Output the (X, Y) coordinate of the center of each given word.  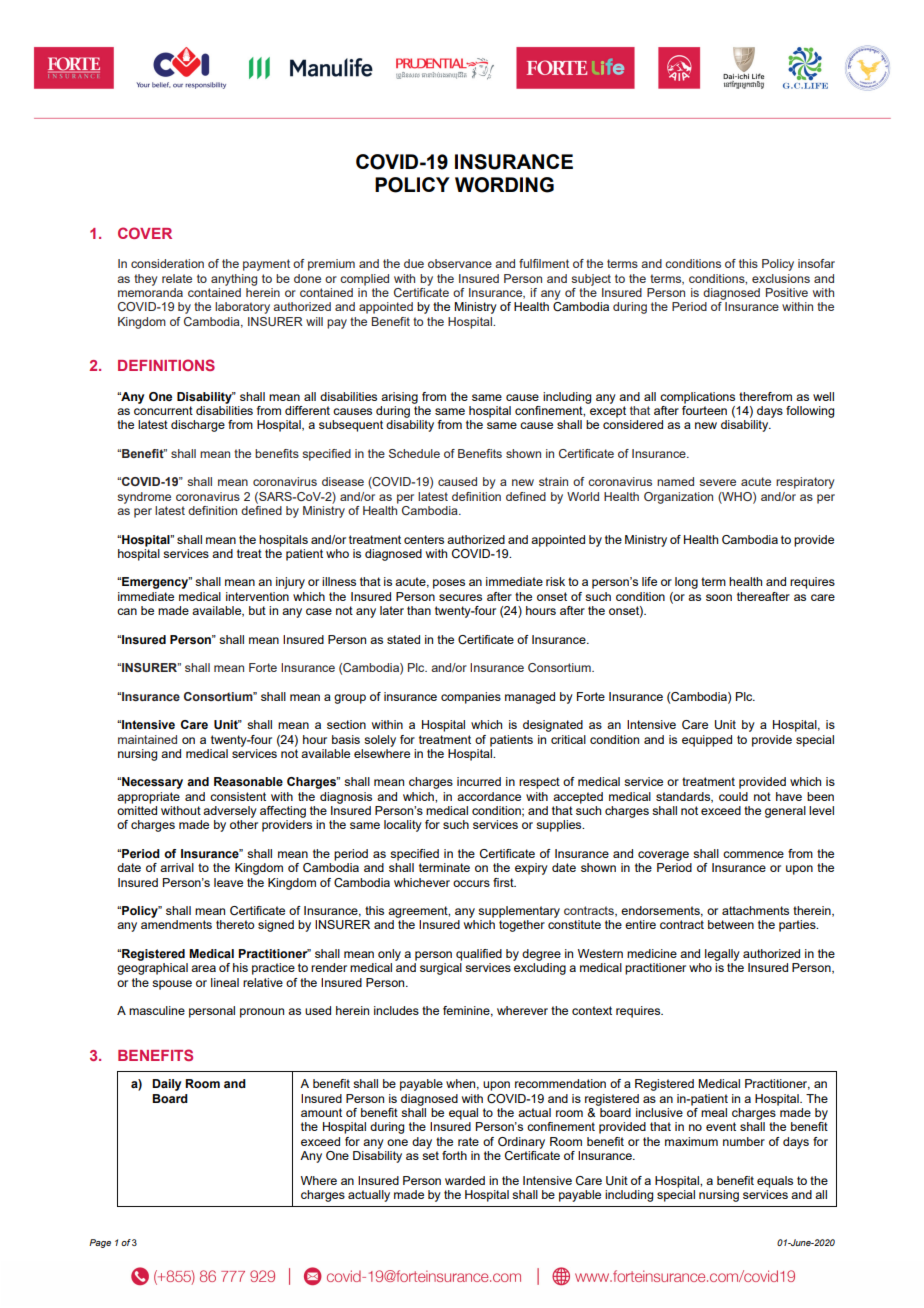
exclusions (781, 278)
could (733, 796)
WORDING (504, 185)
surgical (441, 969)
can (127, 611)
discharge (198, 426)
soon (719, 597)
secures (460, 597)
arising (399, 398)
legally (722, 955)
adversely (230, 812)
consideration (167, 263)
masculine (157, 1010)
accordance (489, 796)
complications (697, 398)
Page (100, 1243)
